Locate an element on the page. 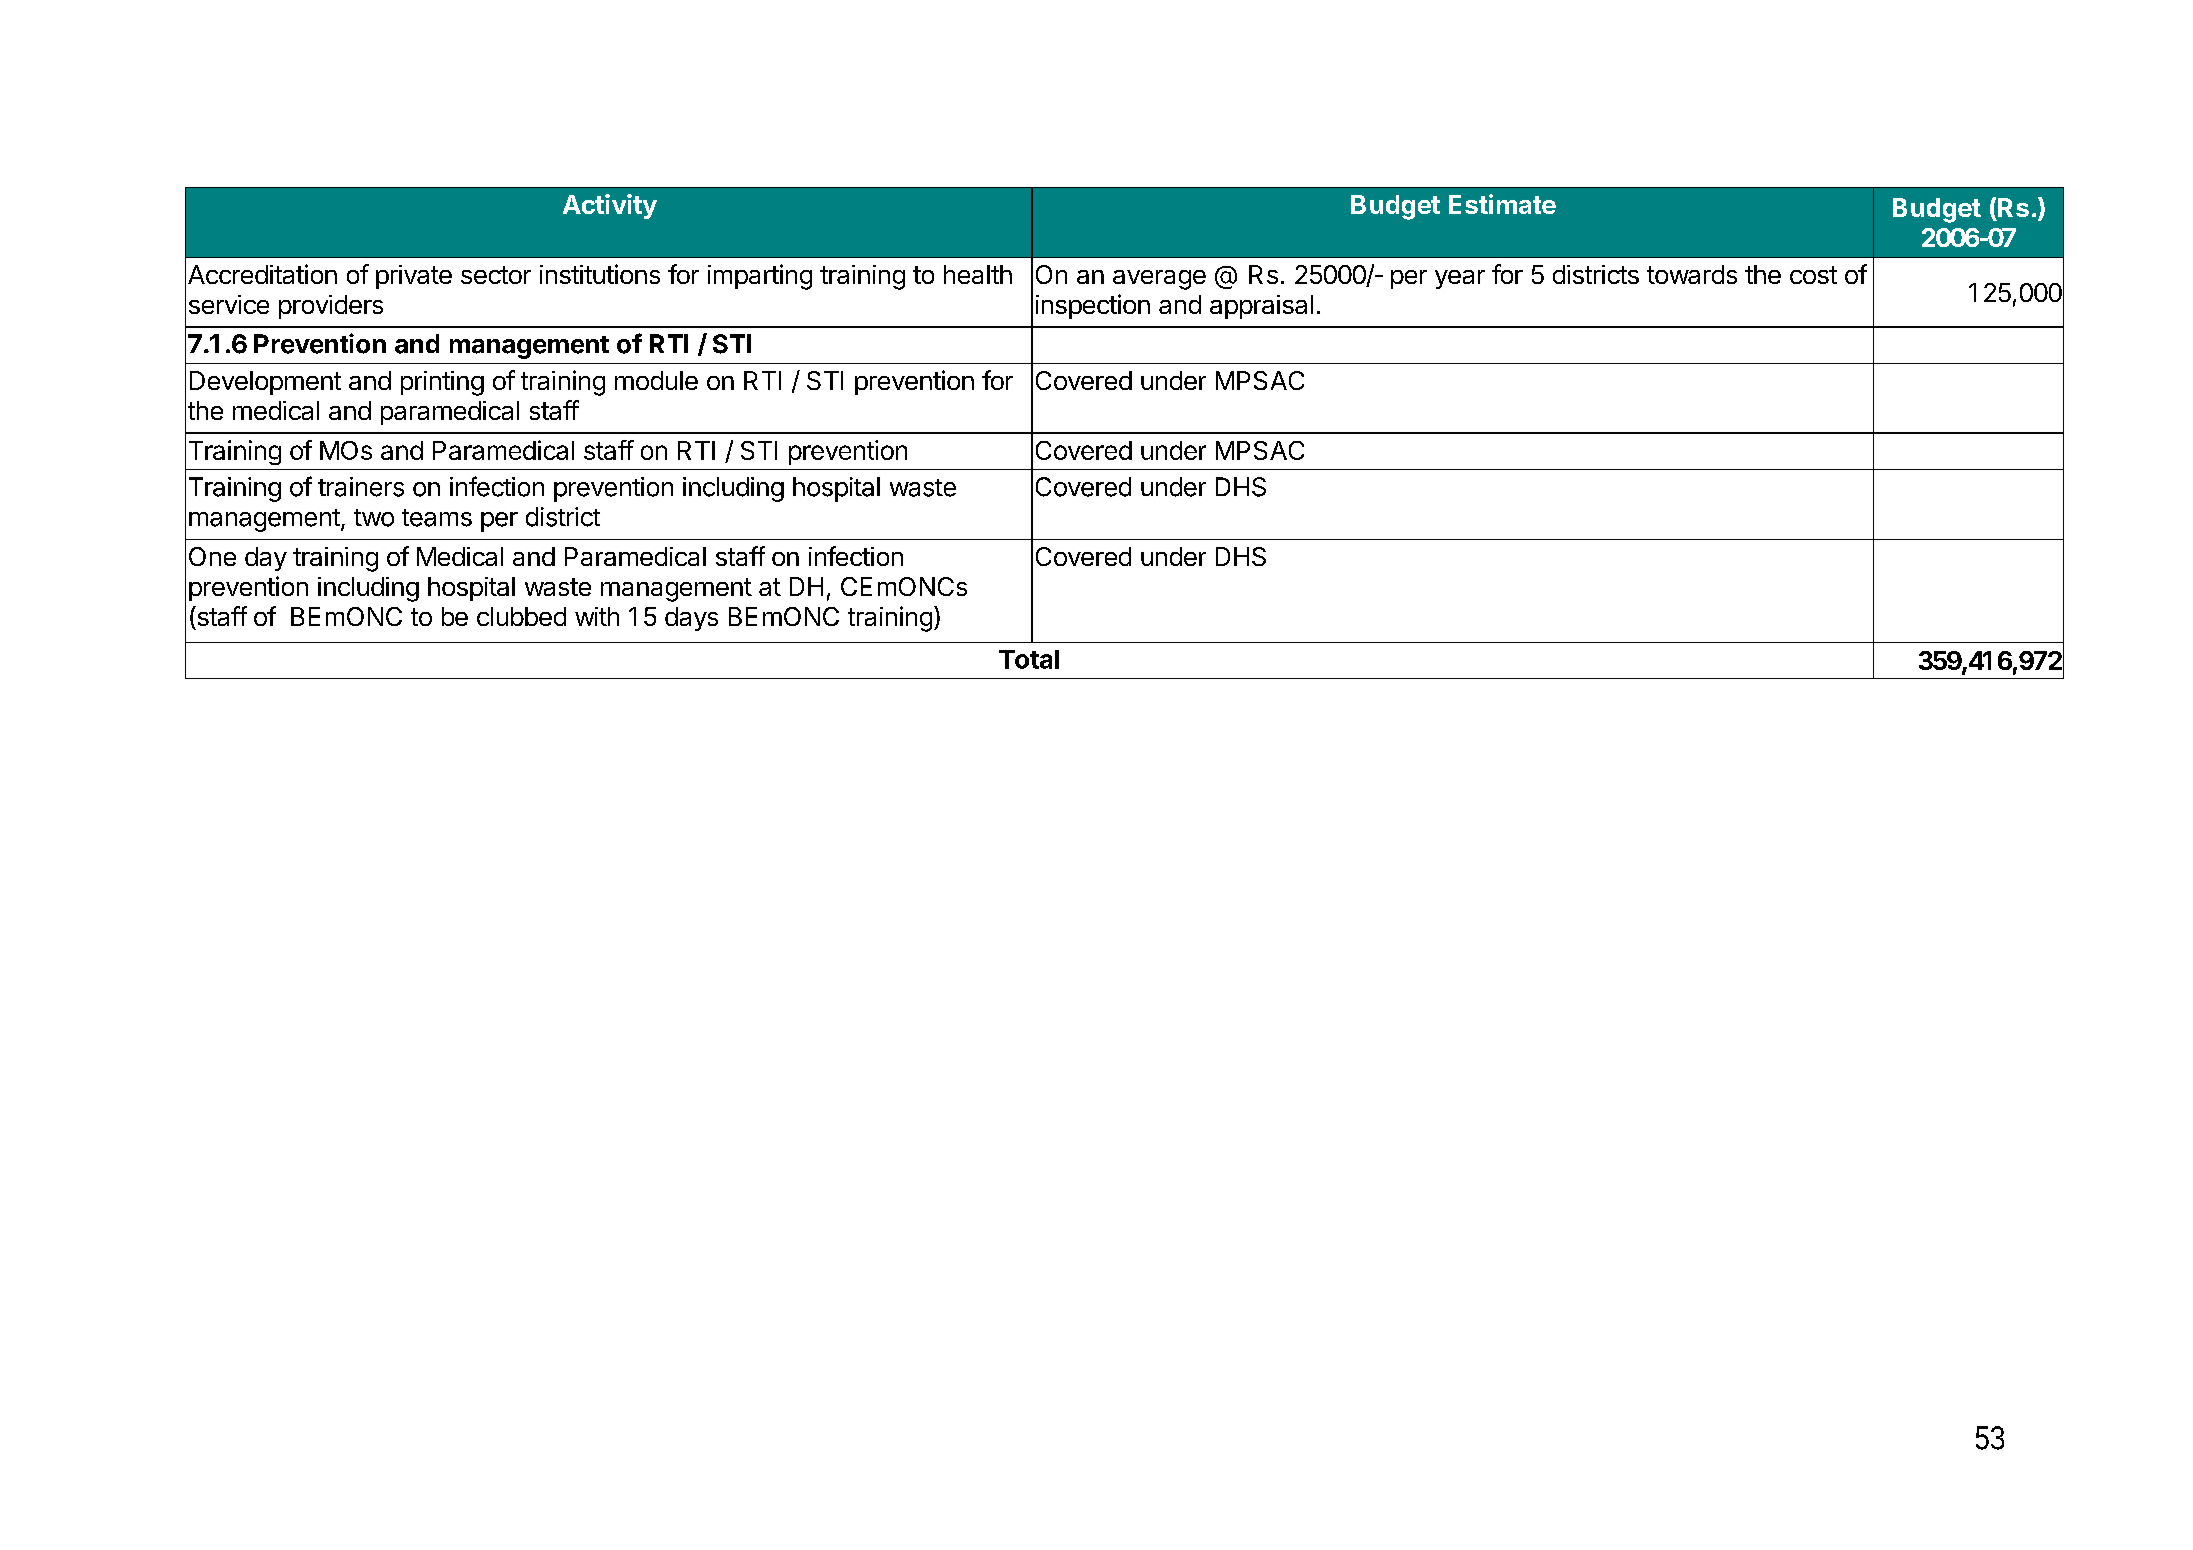 This image has width=2193, height=1550. printing is located at coordinates (442, 383).
